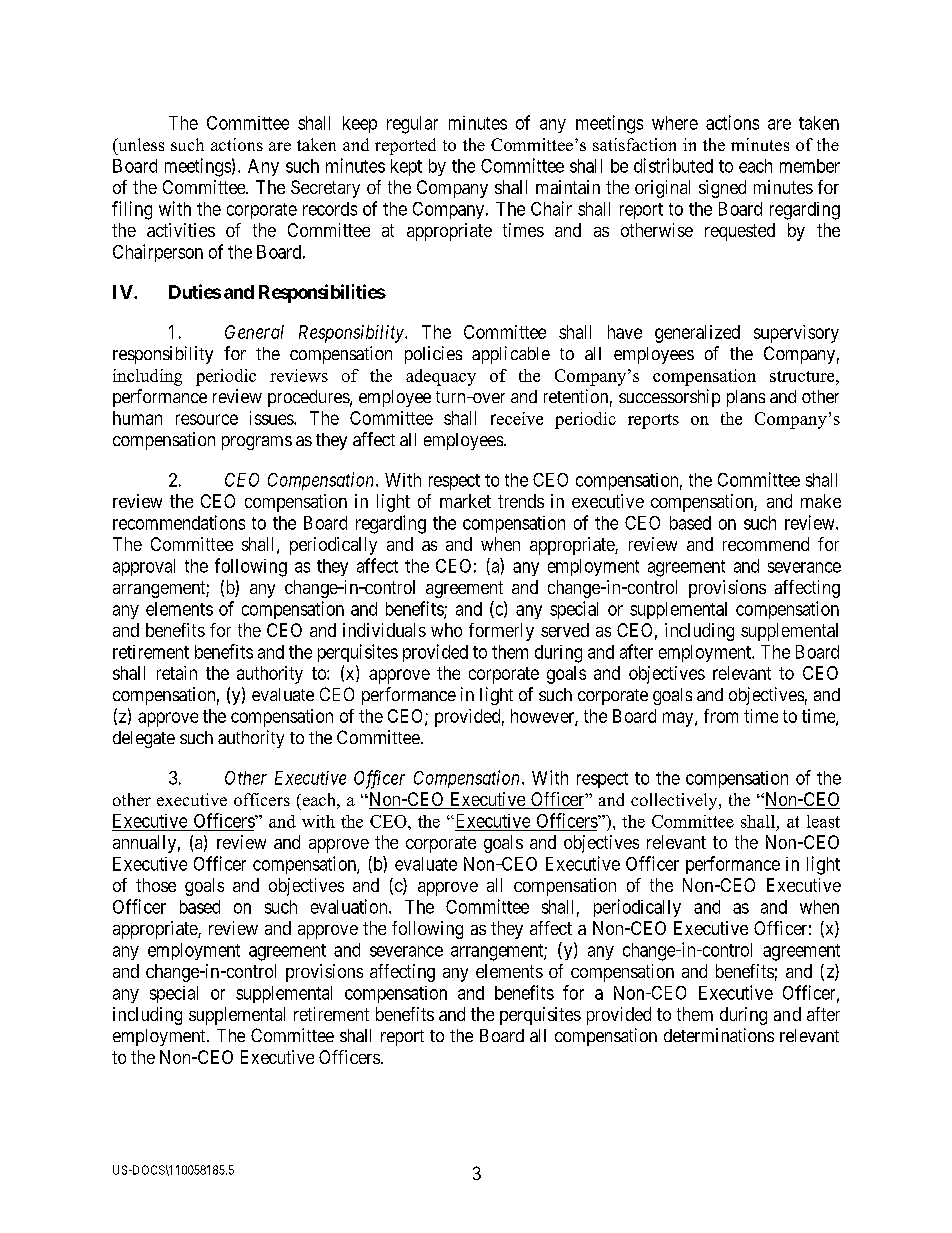  What do you see at coordinates (517, 418) in the screenshot?
I see `receive` at bounding box center [517, 418].
